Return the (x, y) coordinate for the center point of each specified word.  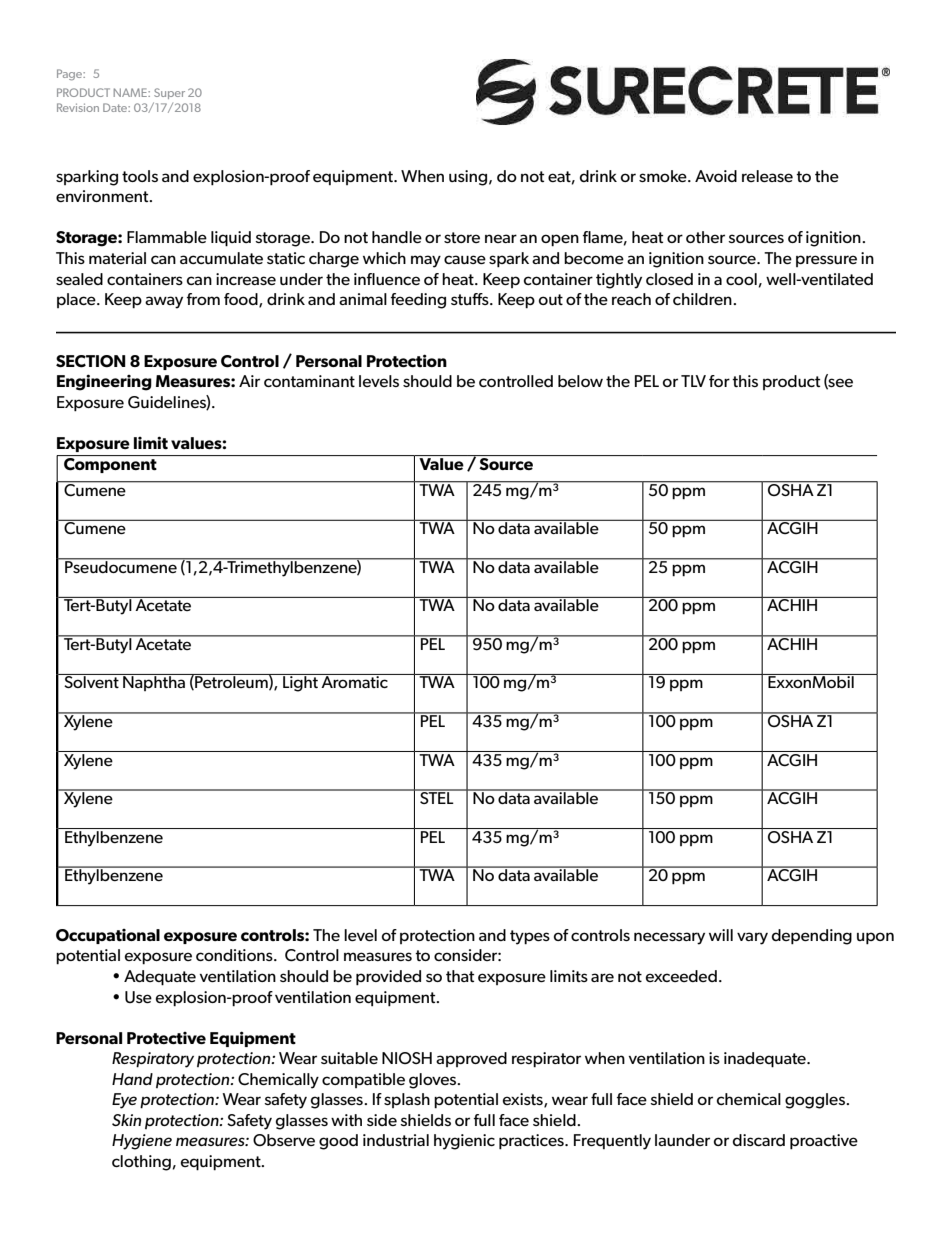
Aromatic (354, 681)
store (462, 237)
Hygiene (142, 1142)
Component (110, 464)
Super (169, 93)
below (580, 381)
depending (812, 937)
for (719, 381)
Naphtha (154, 682)
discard (759, 1140)
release (767, 176)
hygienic (464, 1142)
